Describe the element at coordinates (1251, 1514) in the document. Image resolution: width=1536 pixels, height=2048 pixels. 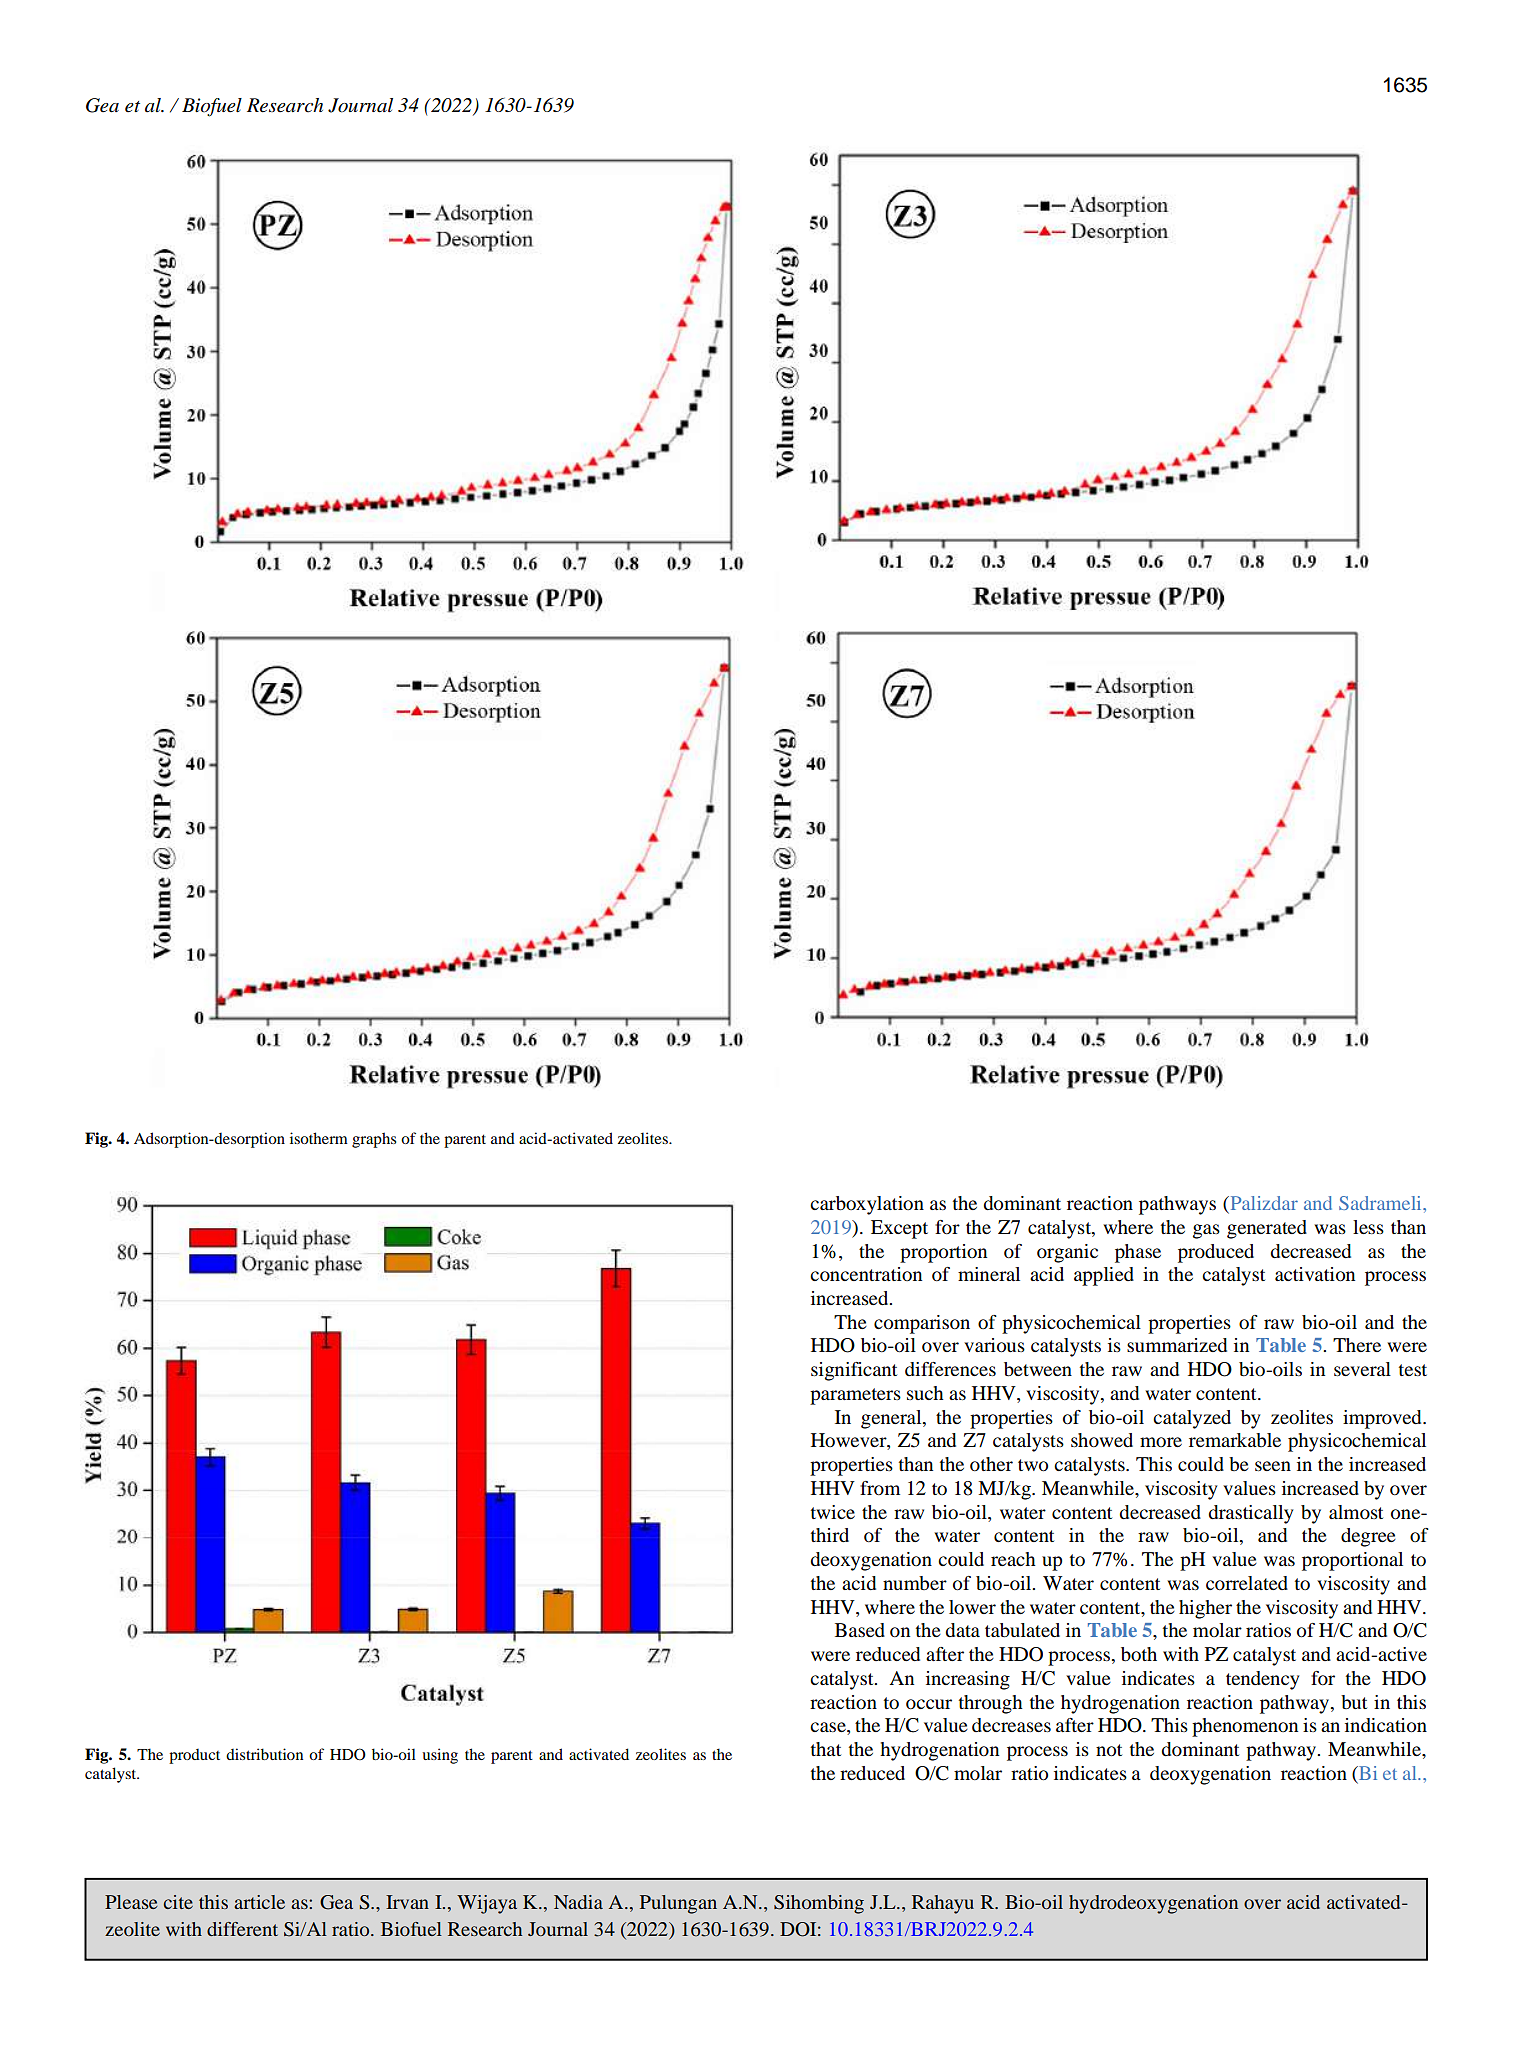
I see `drastically` at that location.
